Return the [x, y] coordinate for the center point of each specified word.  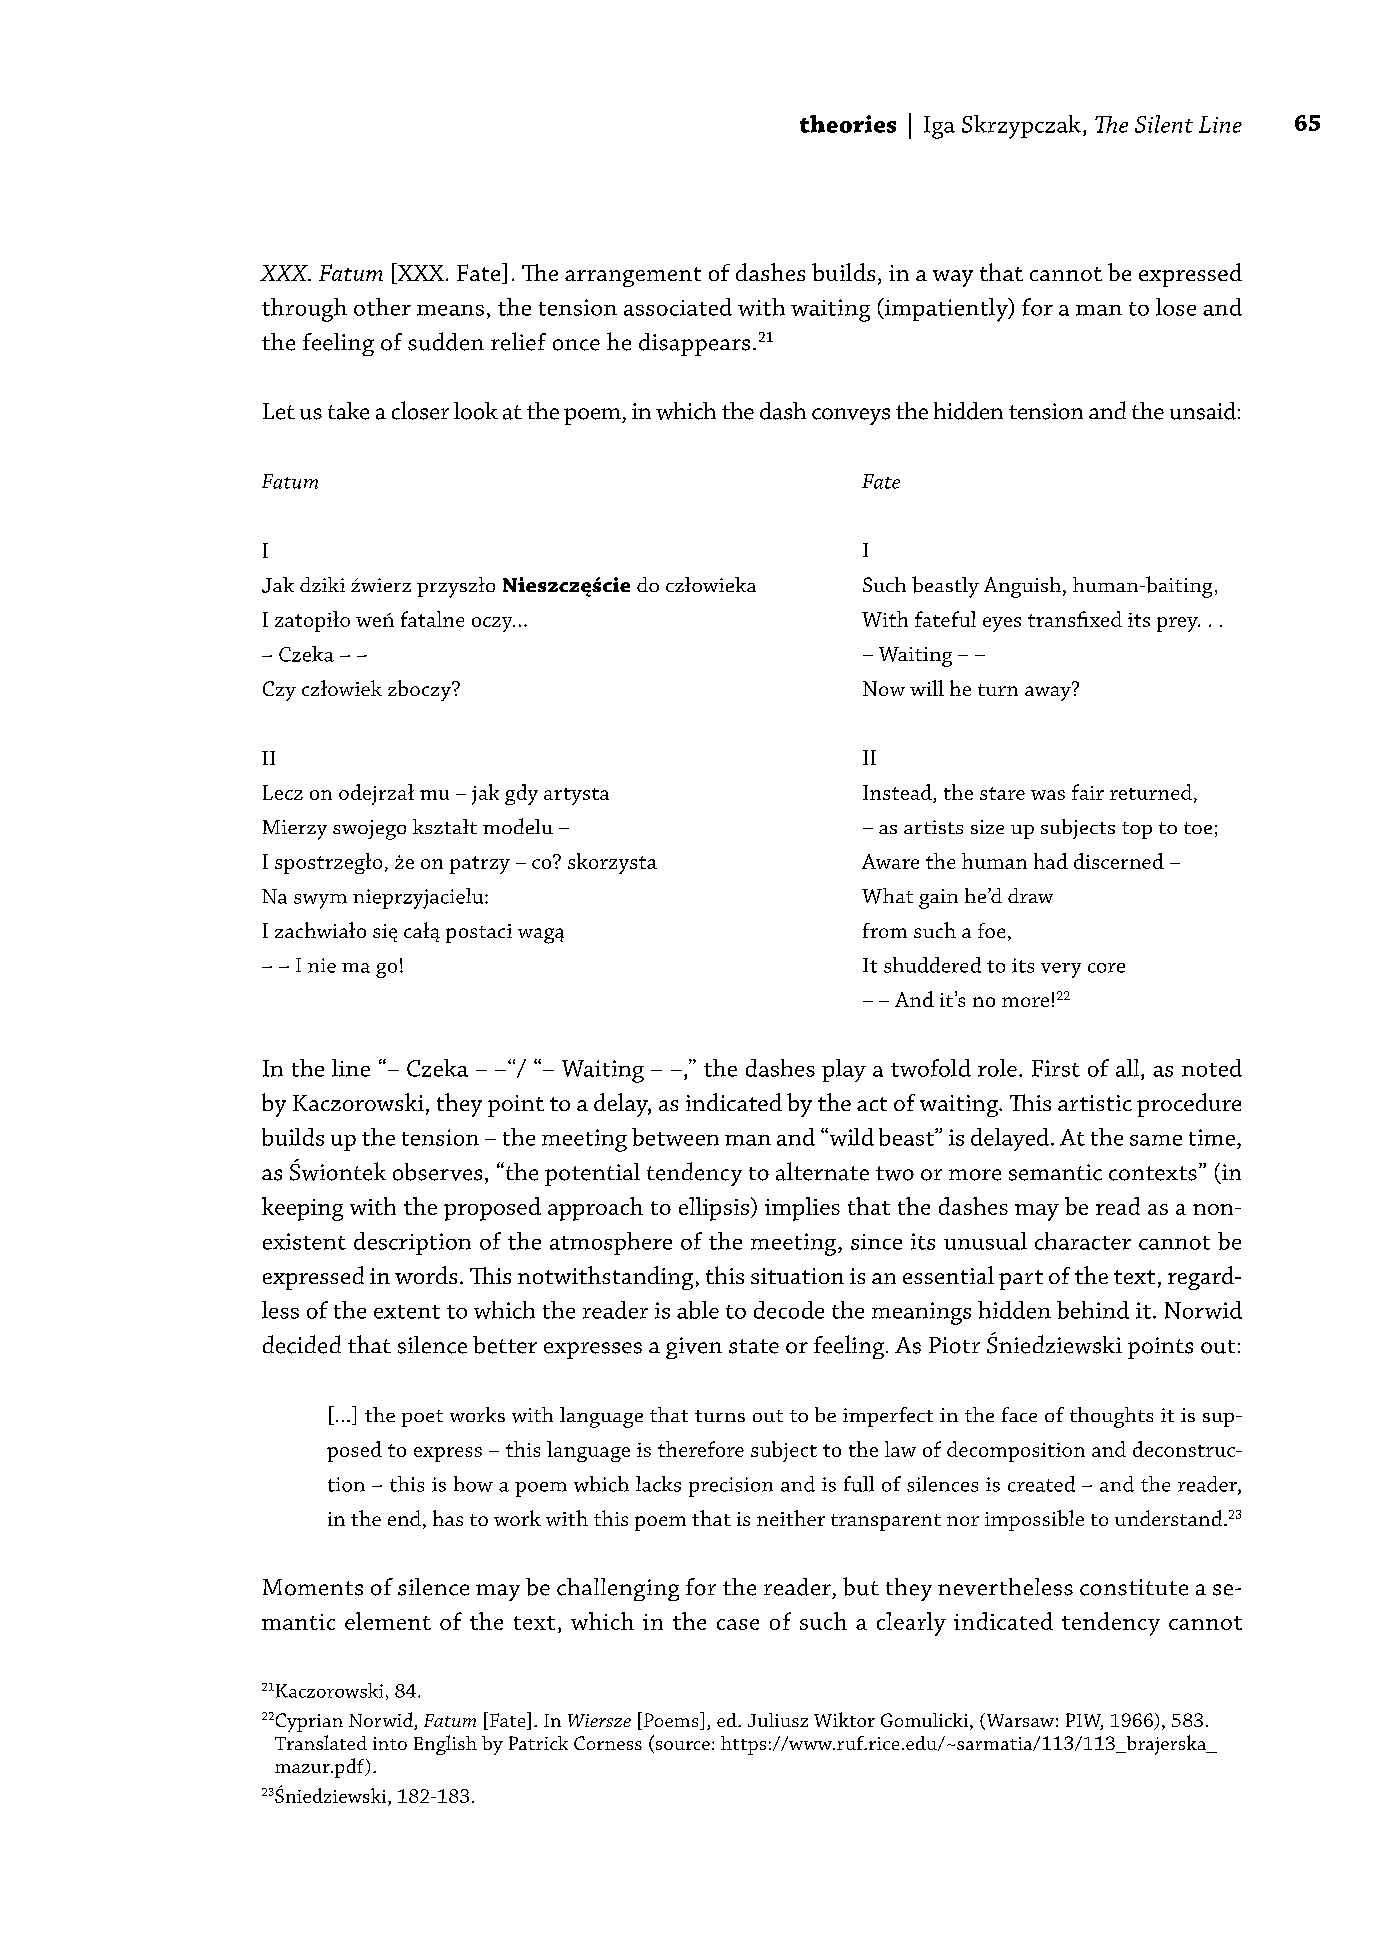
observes [437, 1172]
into [390, 1743]
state [754, 1346]
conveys [851, 416]
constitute [1134, 1587]
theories [848, 124]
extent [407, 1312]
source [681, 1747]
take [348, 411]
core [1106, 968]
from [885, 930]
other [382, 307]
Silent [1164, 124]
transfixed [1075, 619]
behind [1093, 1310]
